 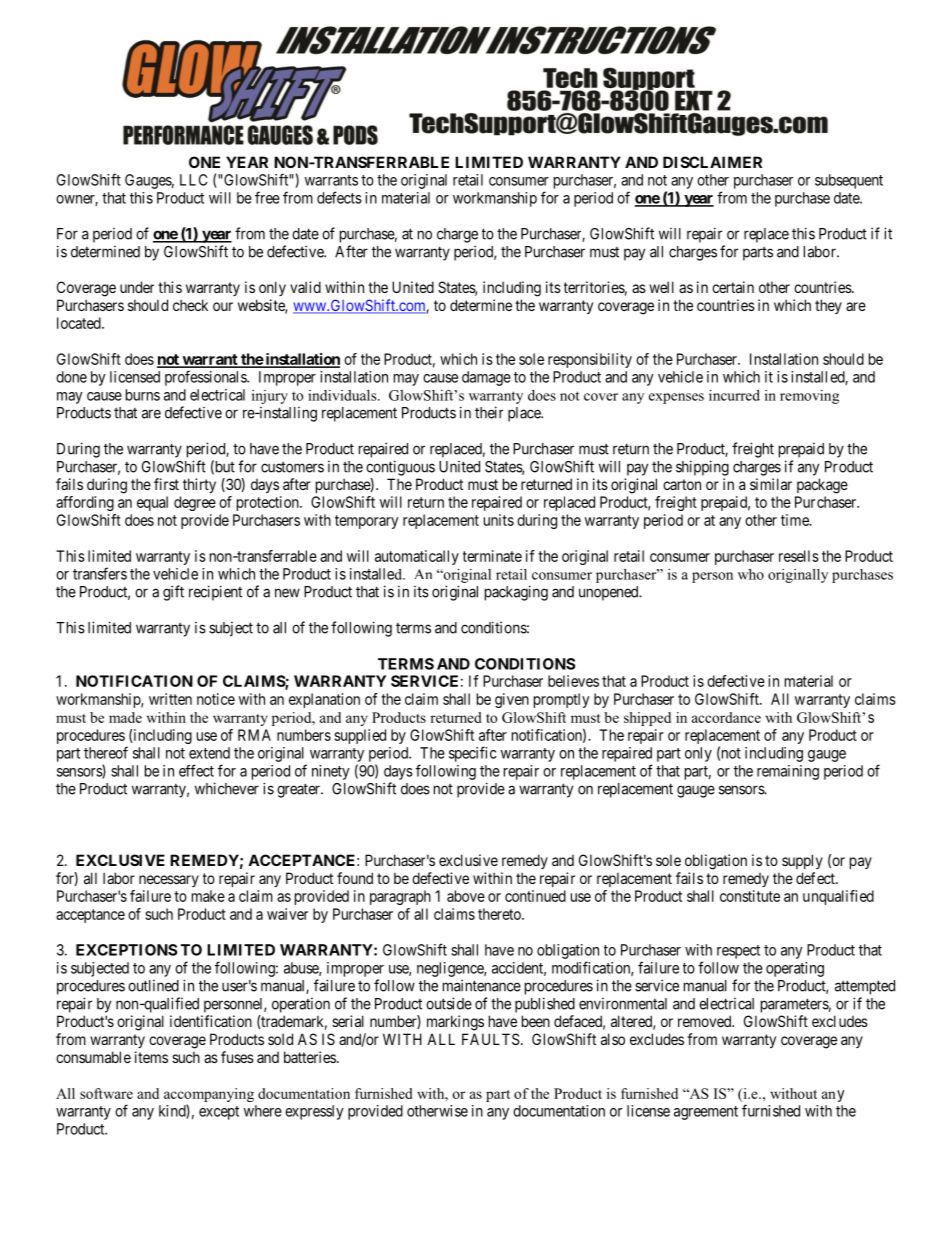 I want to click on effect, so click(x=196, y=770).
